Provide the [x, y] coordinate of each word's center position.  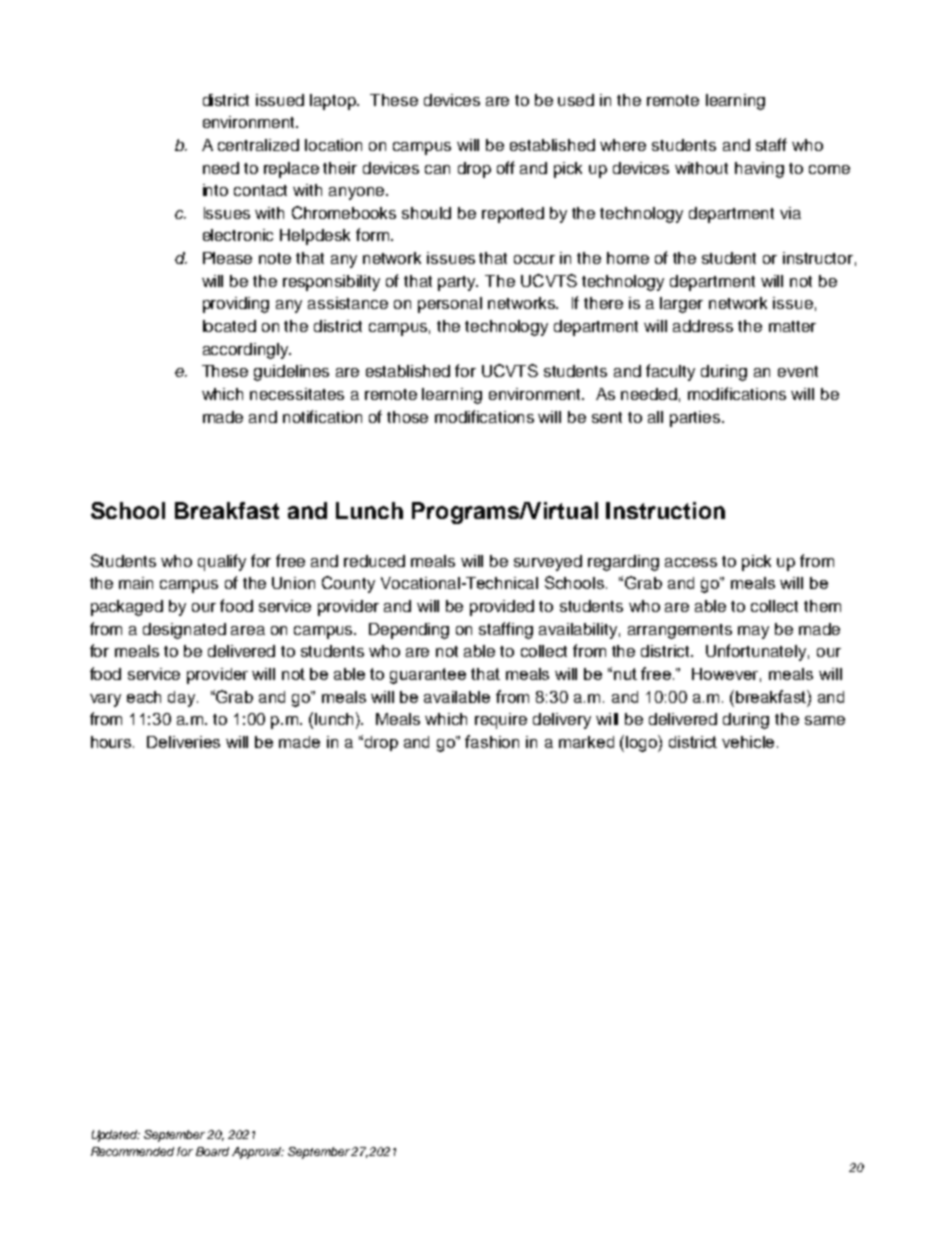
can [437, 169]
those [407, 417]
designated [184, 631]
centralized [258, 145]
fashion [492, 741]
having [759, 170]
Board [212, 1151]
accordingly [246, 351]
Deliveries [183, 742]
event [798, 371]
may [753, 632]
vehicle [750, 742]
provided [502, 608]
